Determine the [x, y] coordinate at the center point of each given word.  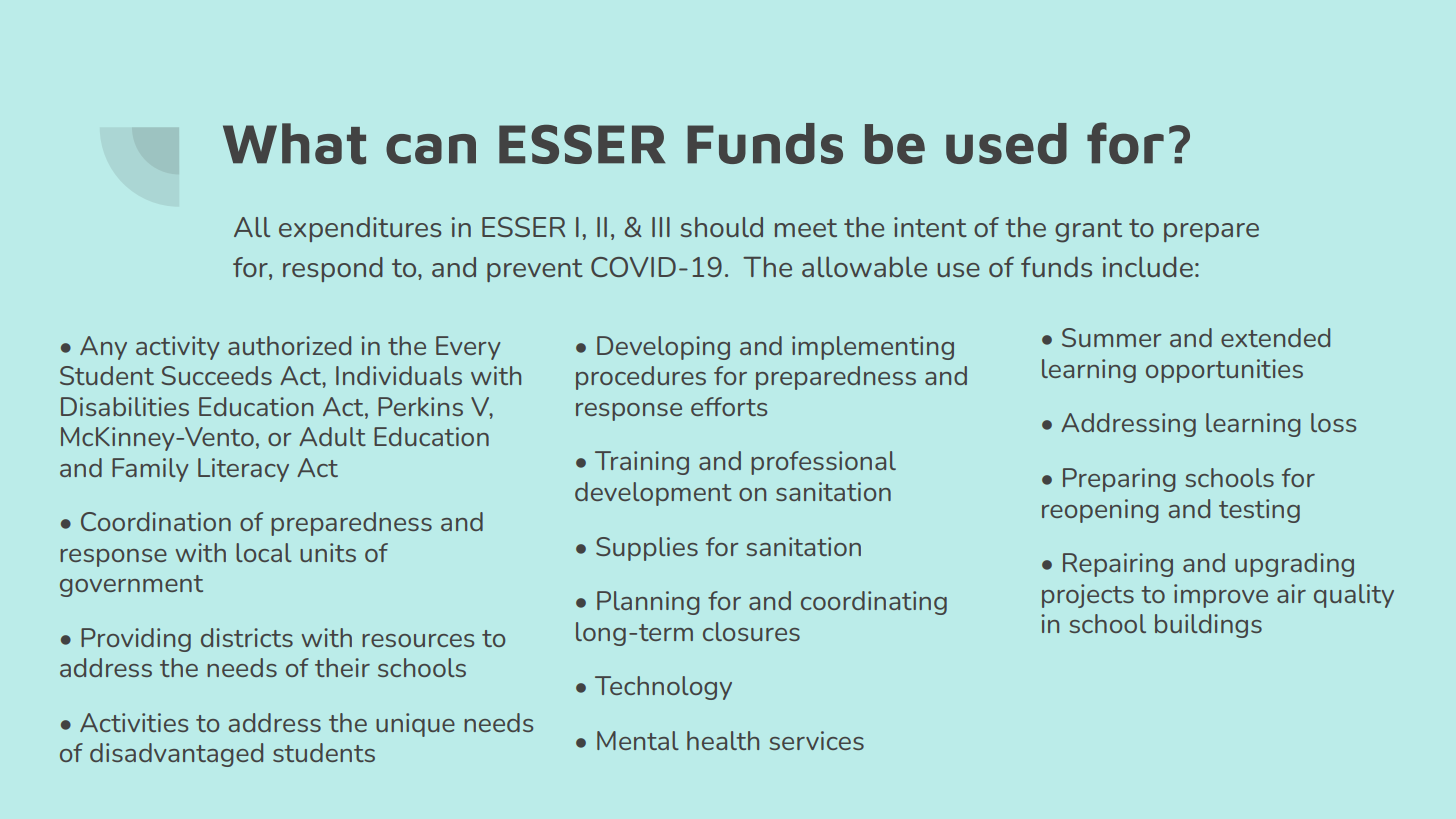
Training [642, 463]
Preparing [1119, 480]
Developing [663, 348]
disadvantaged [176, 755]
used [1006, 143]
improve [1221, 596]
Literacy [243, 470]
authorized [289, 345]
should [722, 227]
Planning [648, 603]
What [294, 144]
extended [1275, 337]
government [131, 586]
